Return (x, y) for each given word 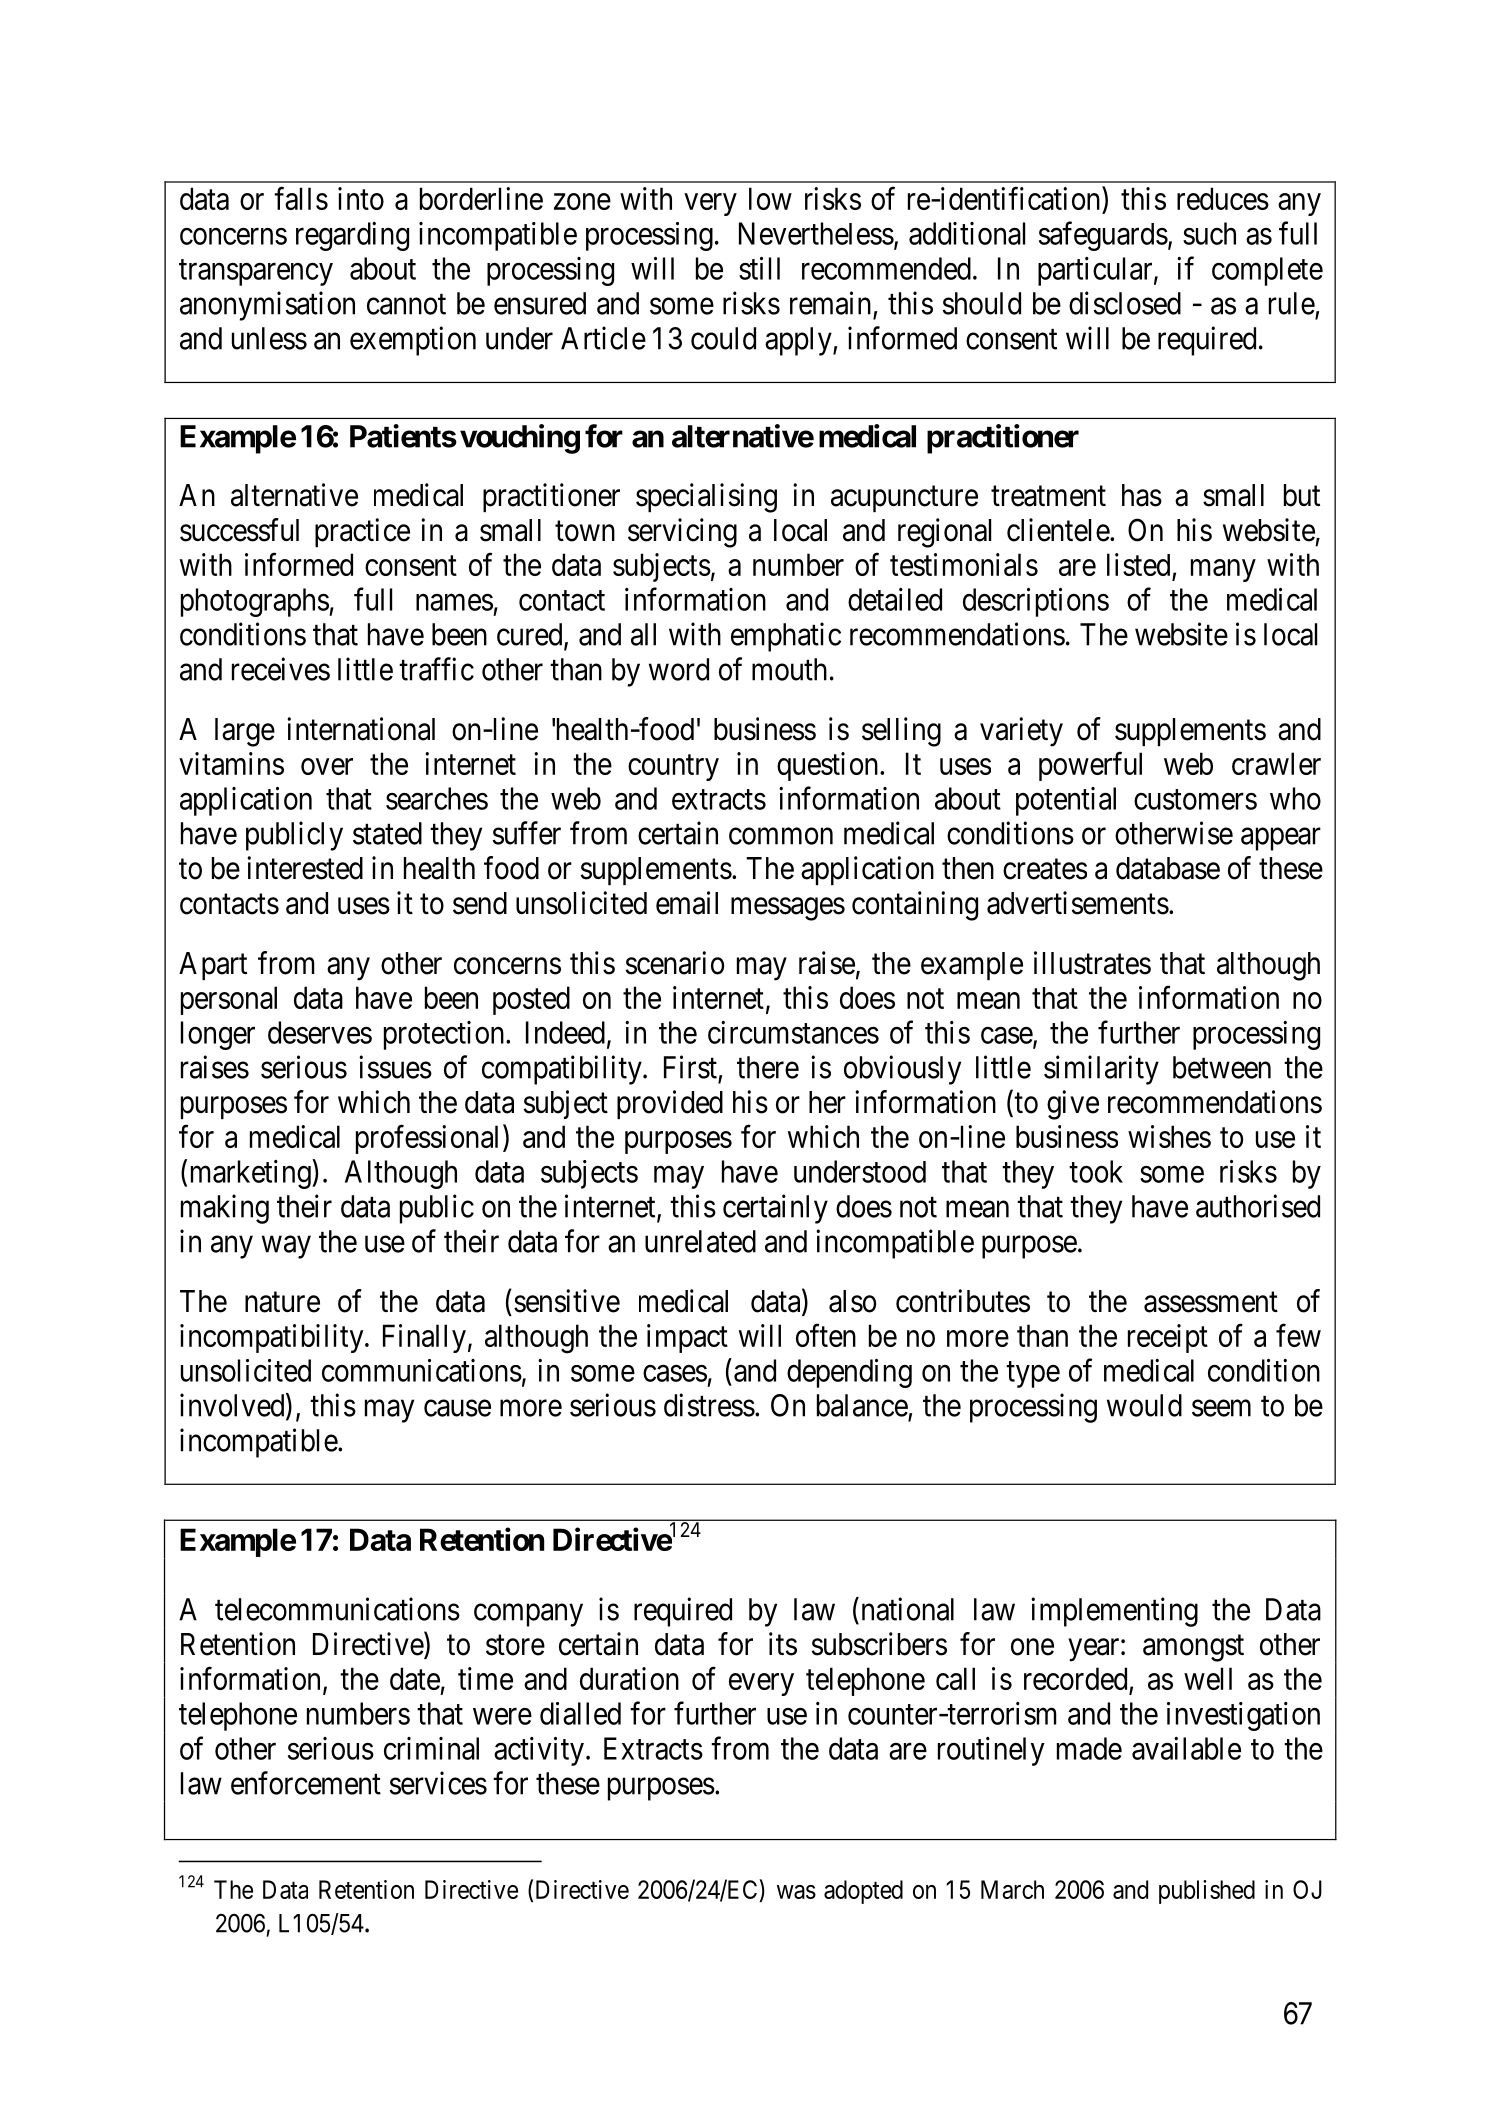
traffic (436, 669)
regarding (352, 236)
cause (457, 1408)
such (1209, 233)
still (759, 268)
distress (709, 1405)
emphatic (786, 637)
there (768, 1067)
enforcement (306, 1783)
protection (445, 1035)
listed (1138, 564)
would (1144, 1405)
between (1222, 1067)
